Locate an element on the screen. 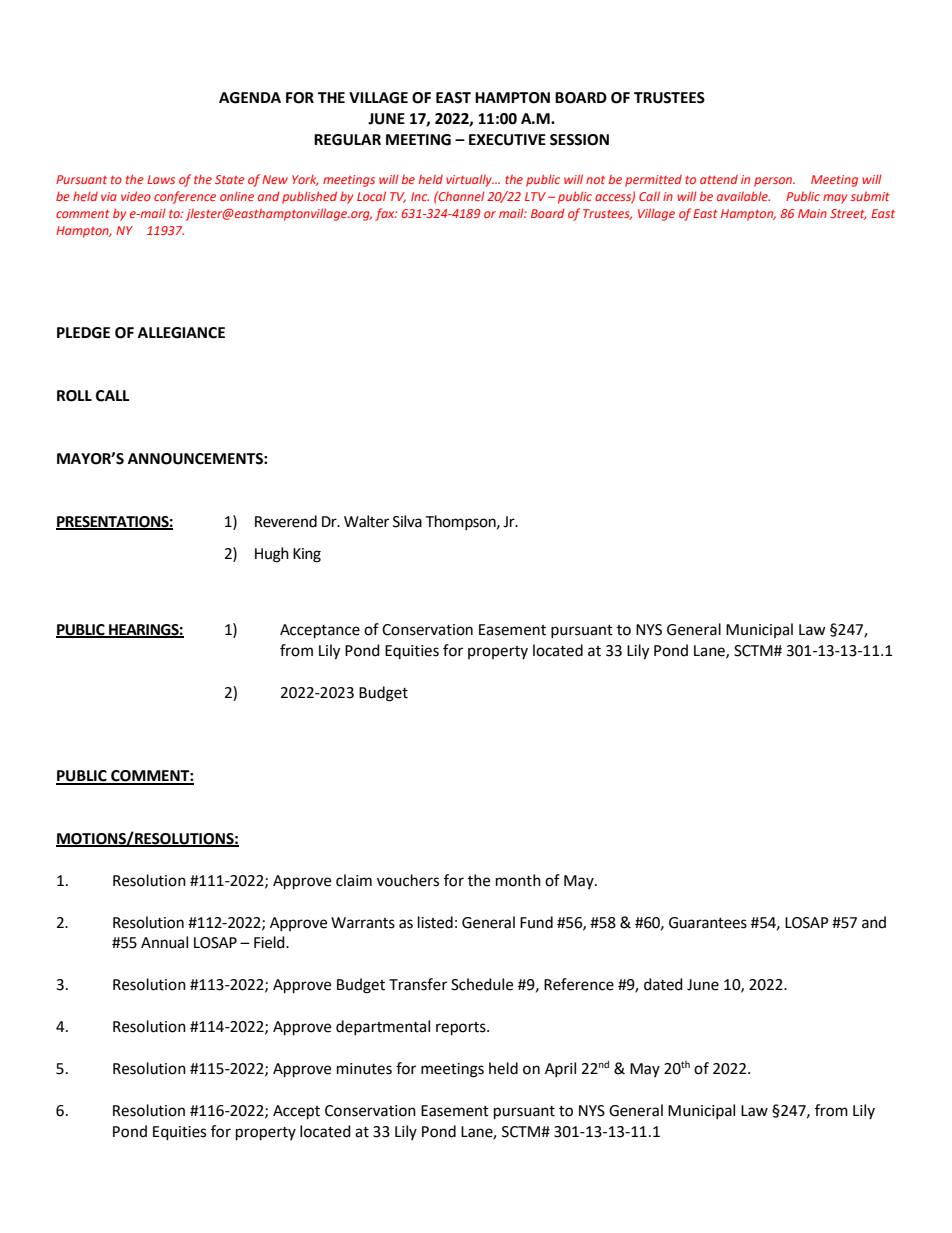 The height and width of the screenshot is (1233, 952). Laws is located at coordinates (161, 179).
